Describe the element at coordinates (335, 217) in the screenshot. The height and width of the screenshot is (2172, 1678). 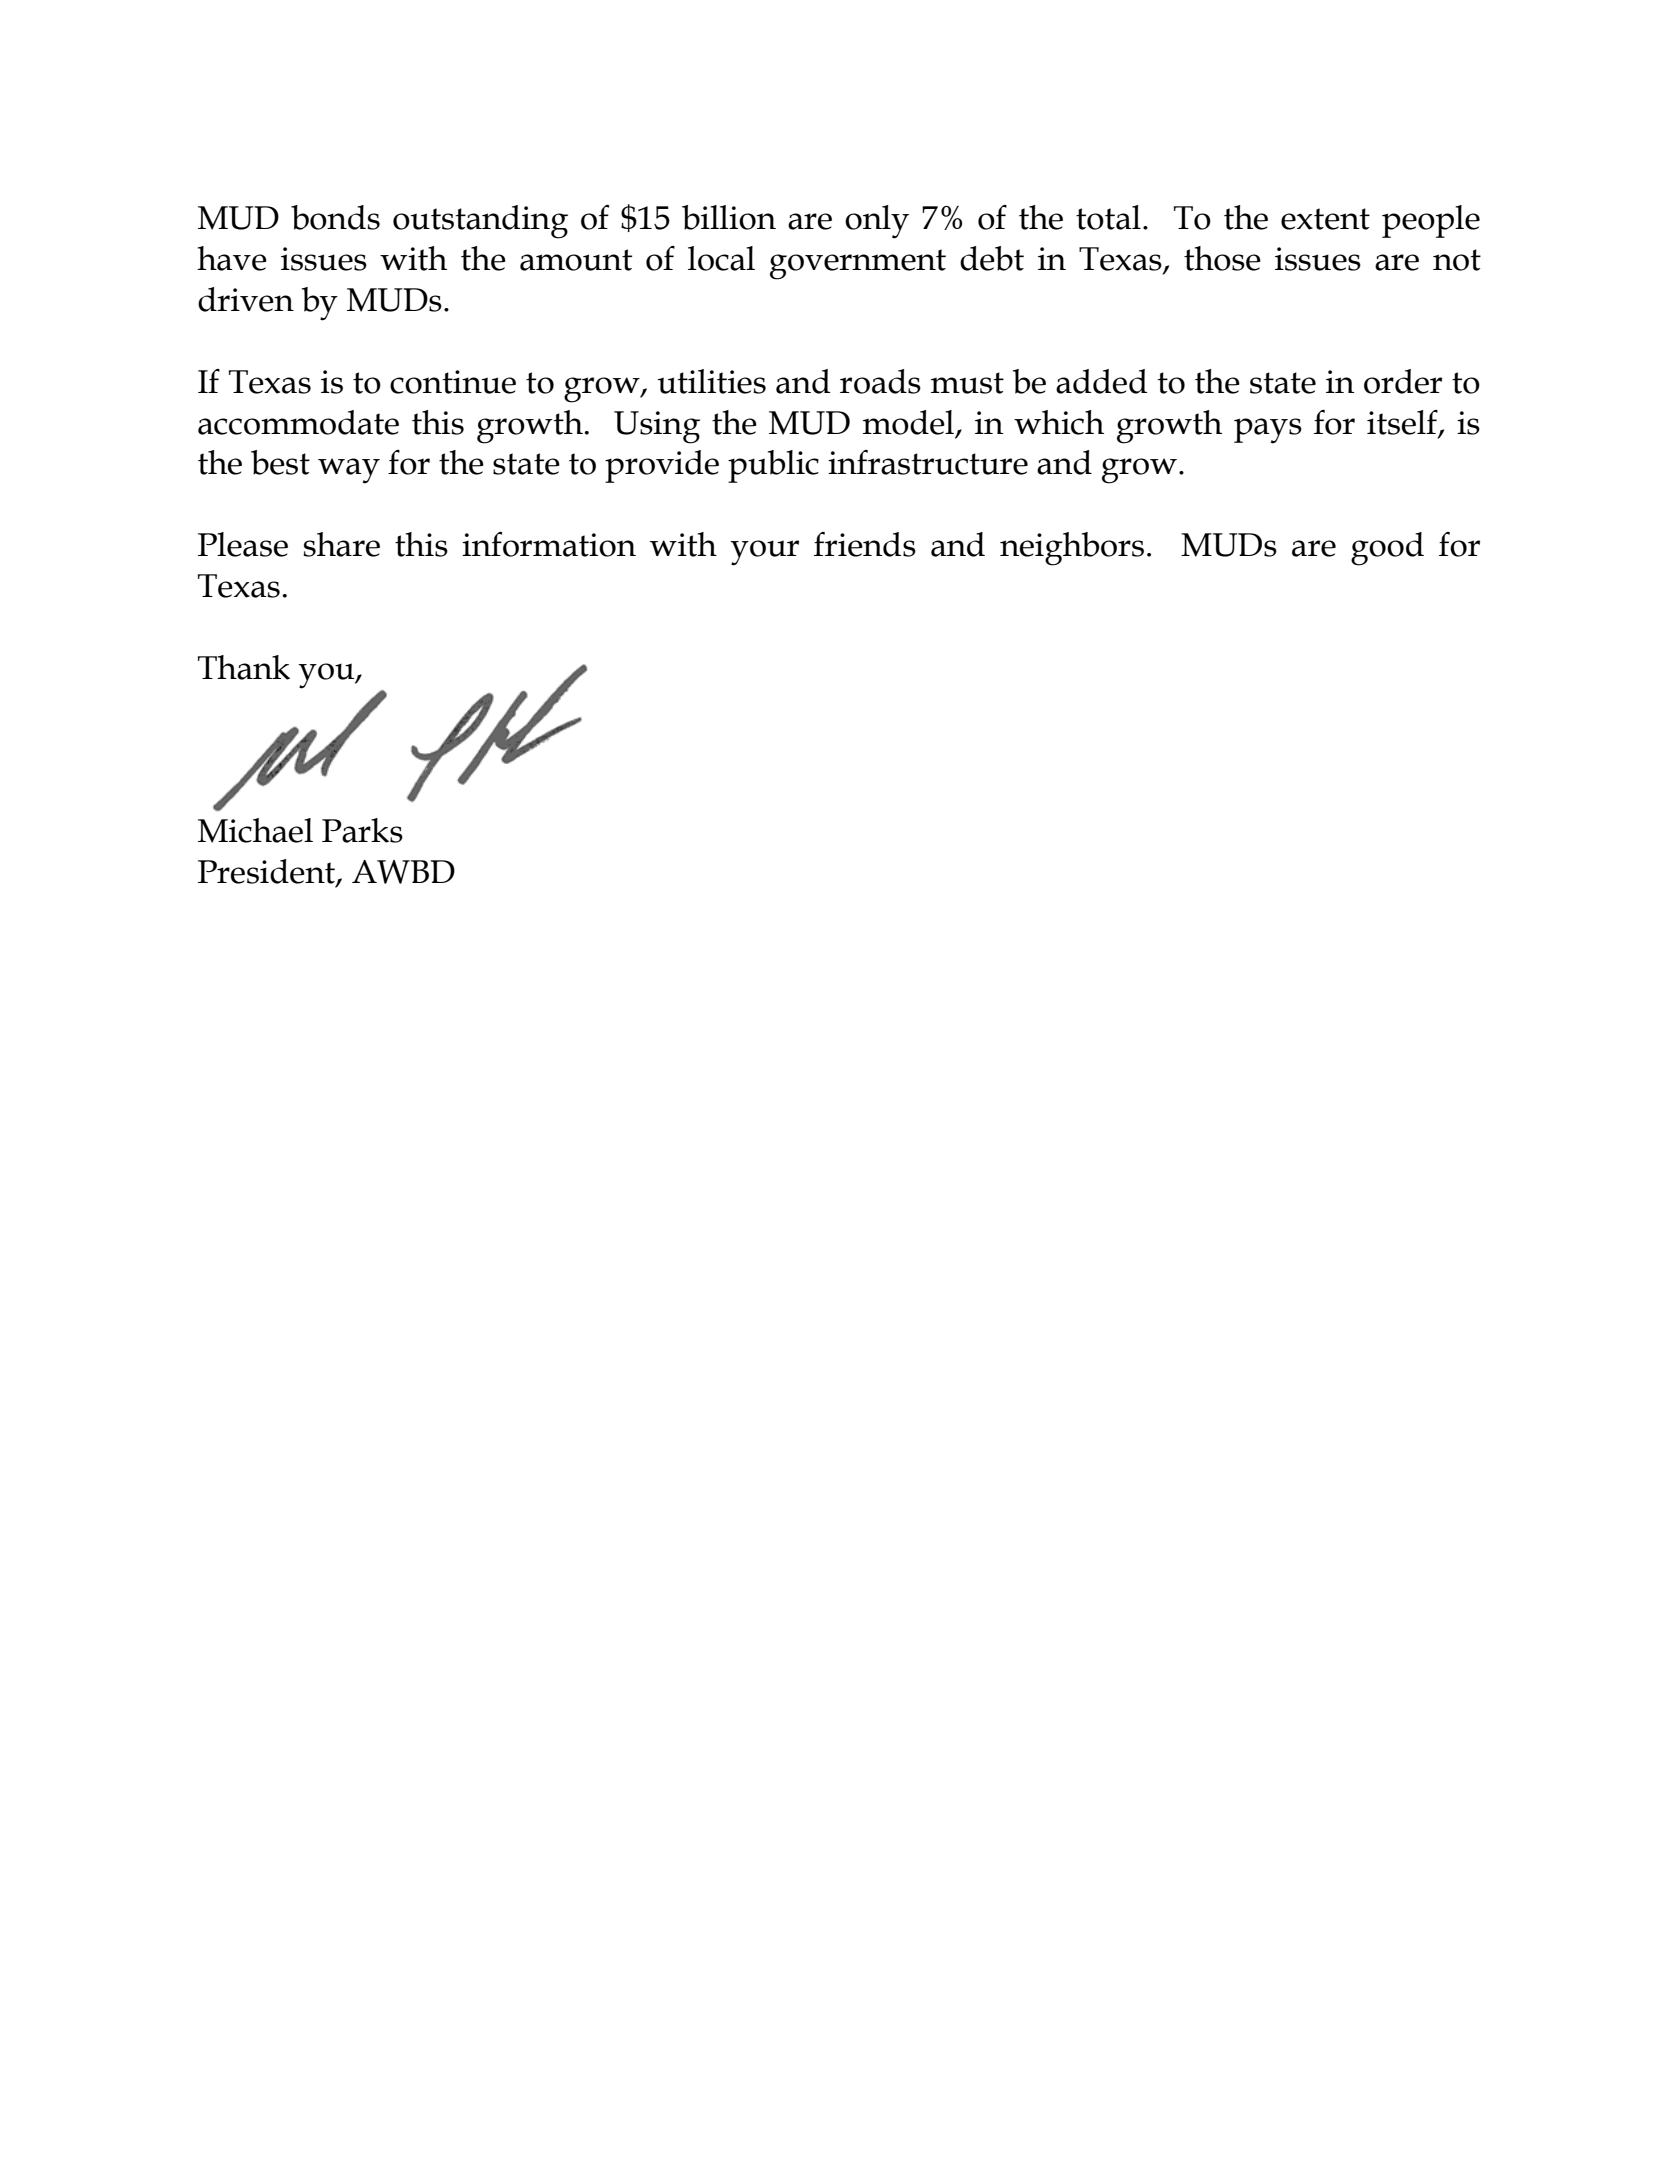
I see `bonds` at that location.
